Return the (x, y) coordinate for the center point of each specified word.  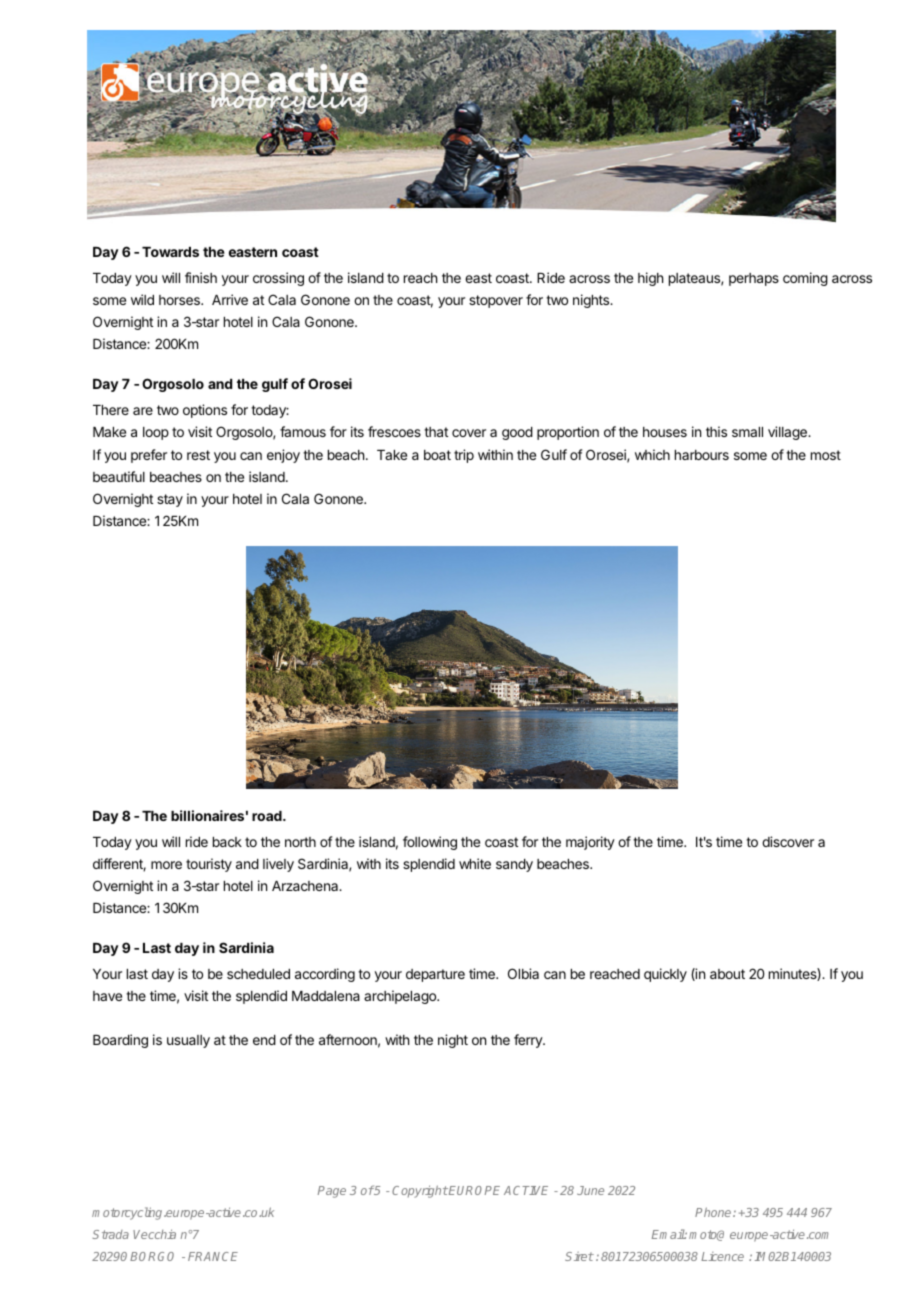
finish (201, 277)
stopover (496, 301)
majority (590, 843)
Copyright (420, 1191)
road (268, 816)
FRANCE (213, 1256)
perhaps (754, 279)
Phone (714, 1212)
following (430, 843)
